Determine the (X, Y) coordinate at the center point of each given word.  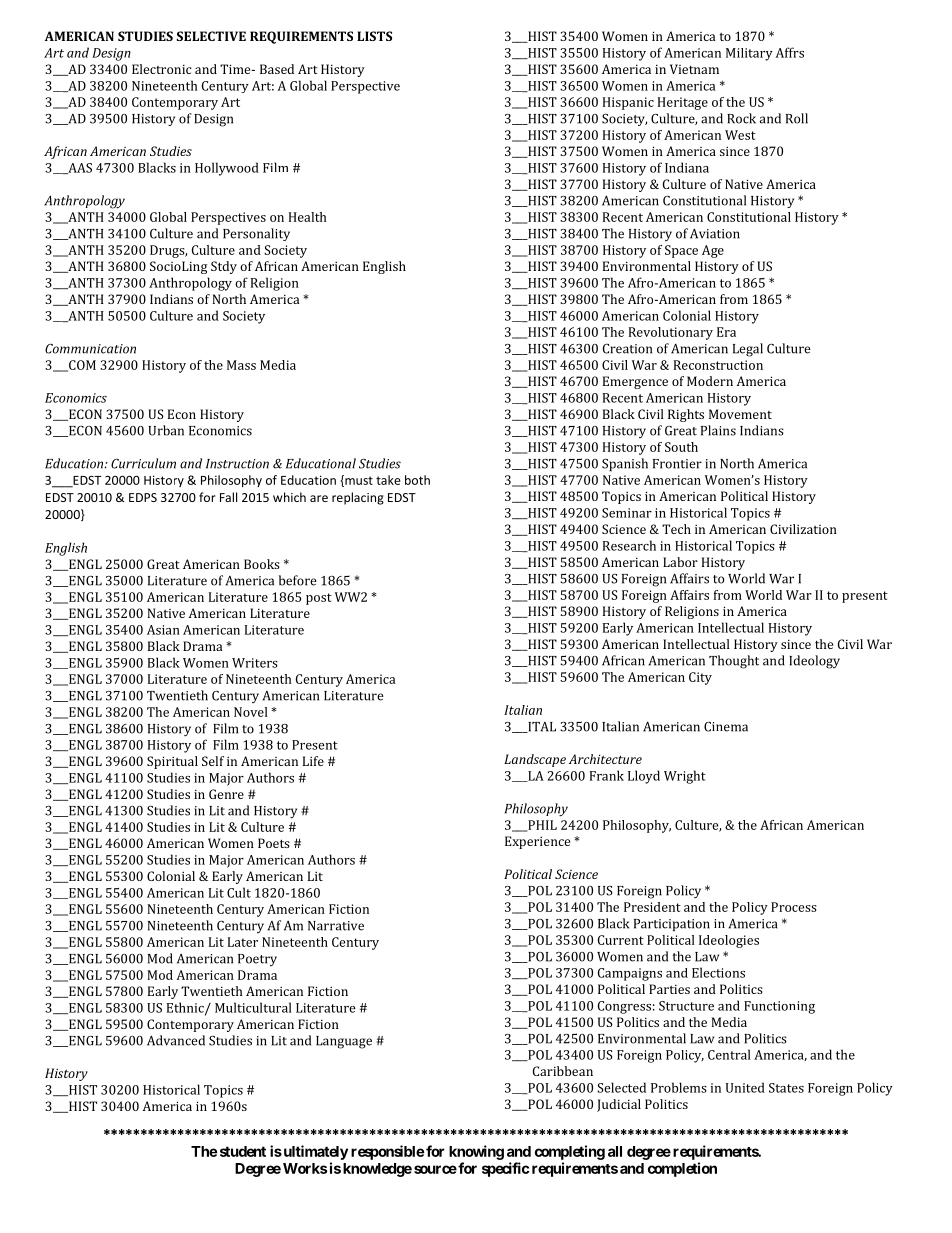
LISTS (374, 36)
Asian (163, 630)
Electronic (162, 69)
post (319, 599)
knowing (476, 1152)
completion (682, 1169)
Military (749, 54)
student (241, 1151)
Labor (680, 562)
